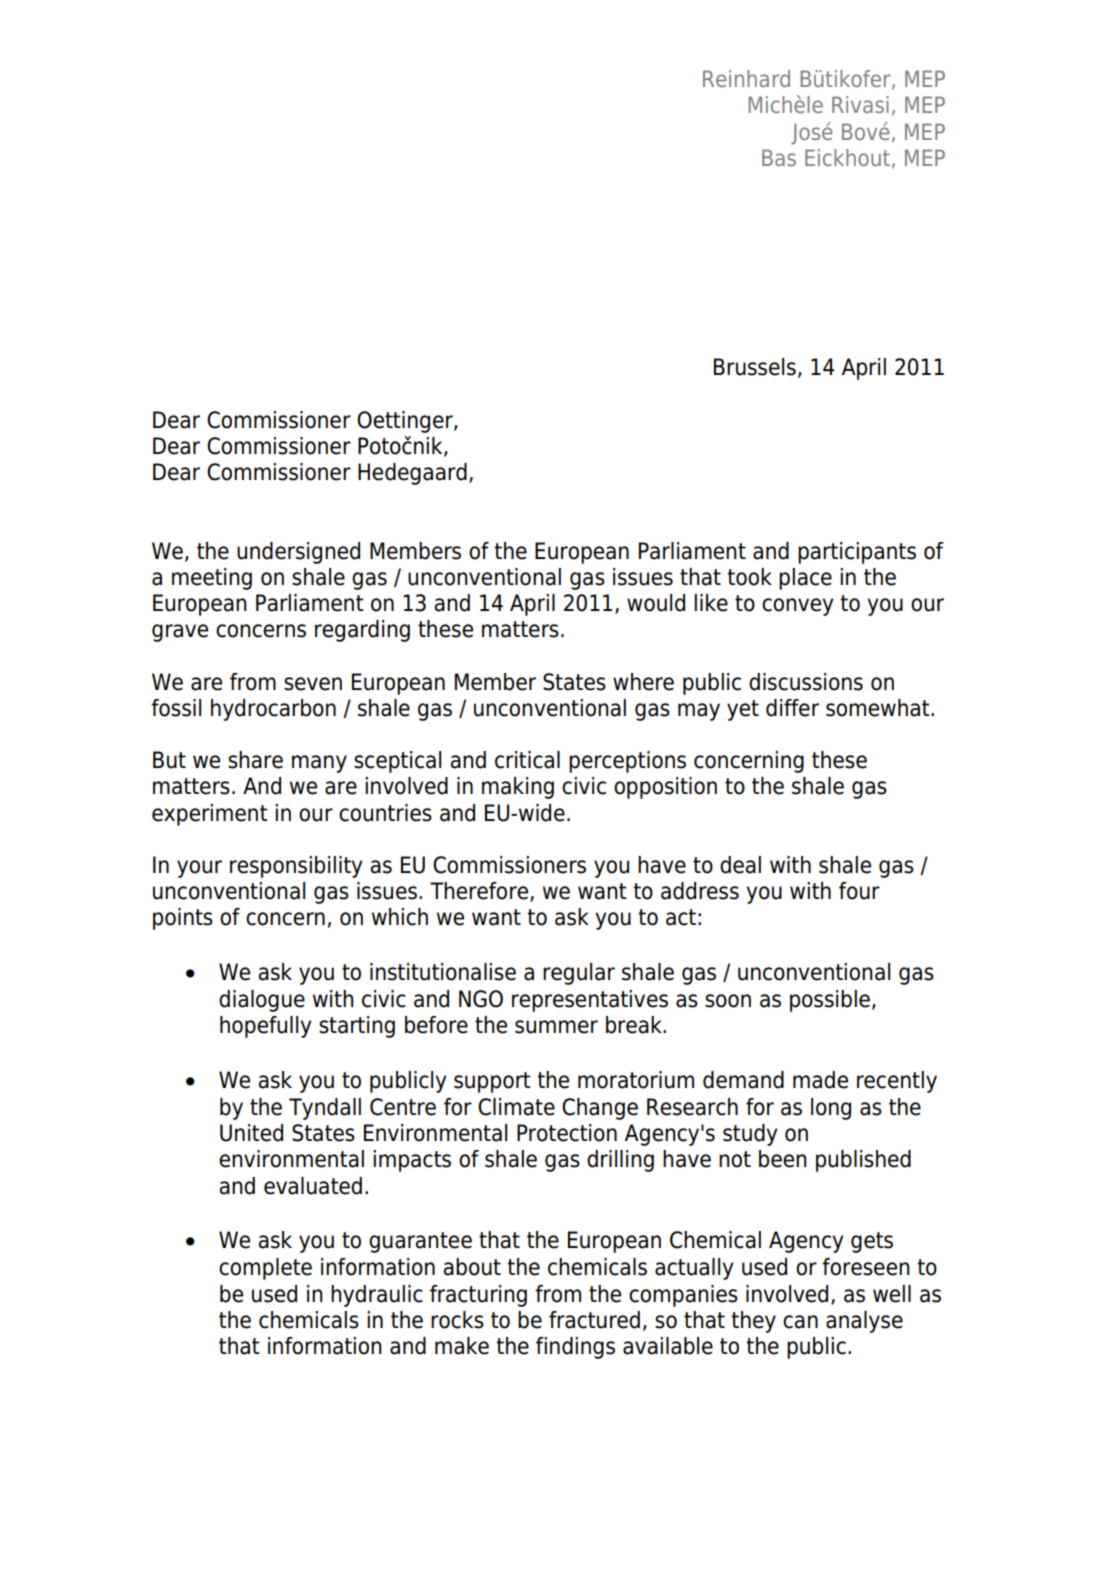 This screenshot has height=1576, width=1113. Describe the element at coordinates (273, 710) in the screenshot. I see `hydrocarbon` at that location.
